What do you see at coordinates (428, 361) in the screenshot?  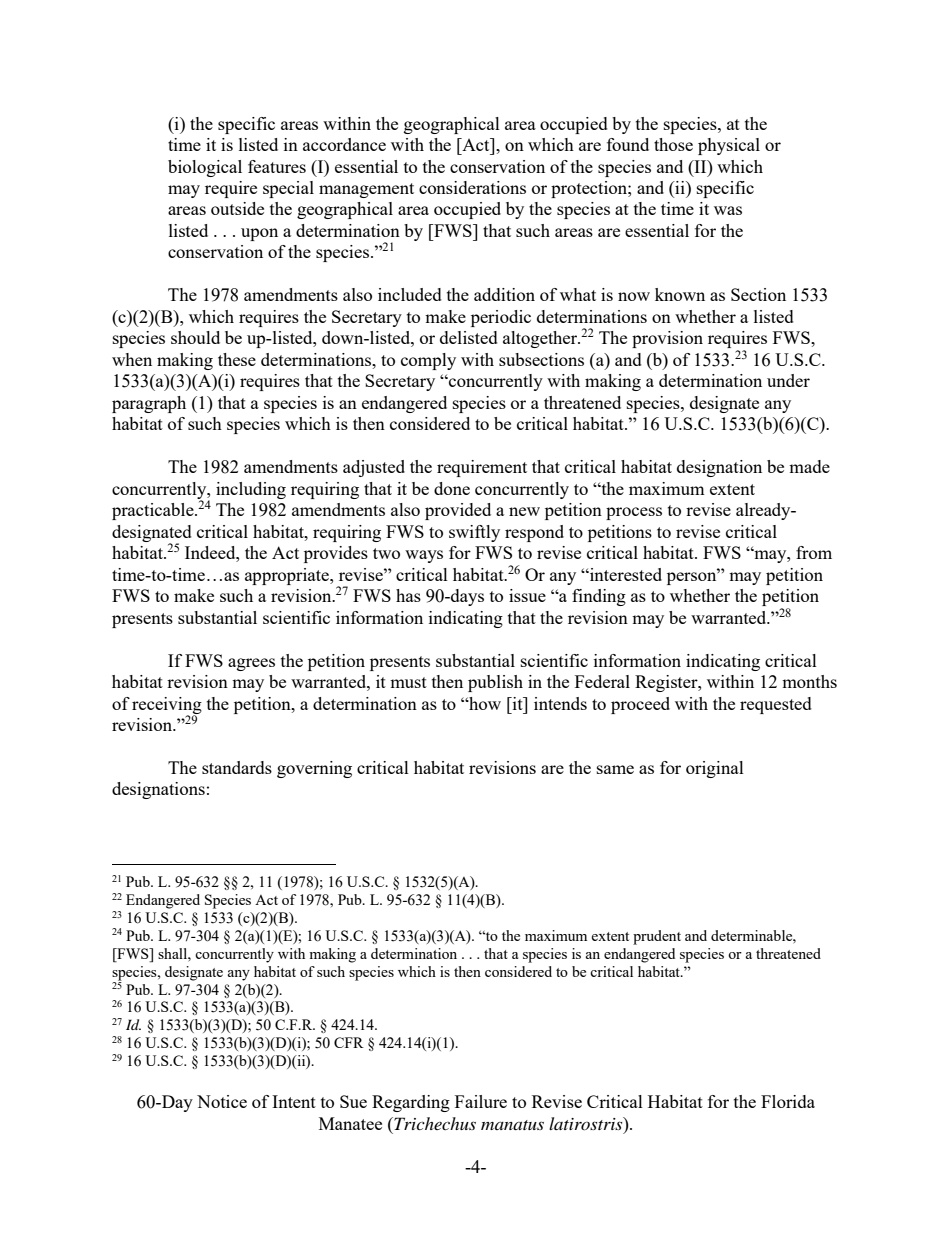 I see `comply` at bounding box center [428, 361].
